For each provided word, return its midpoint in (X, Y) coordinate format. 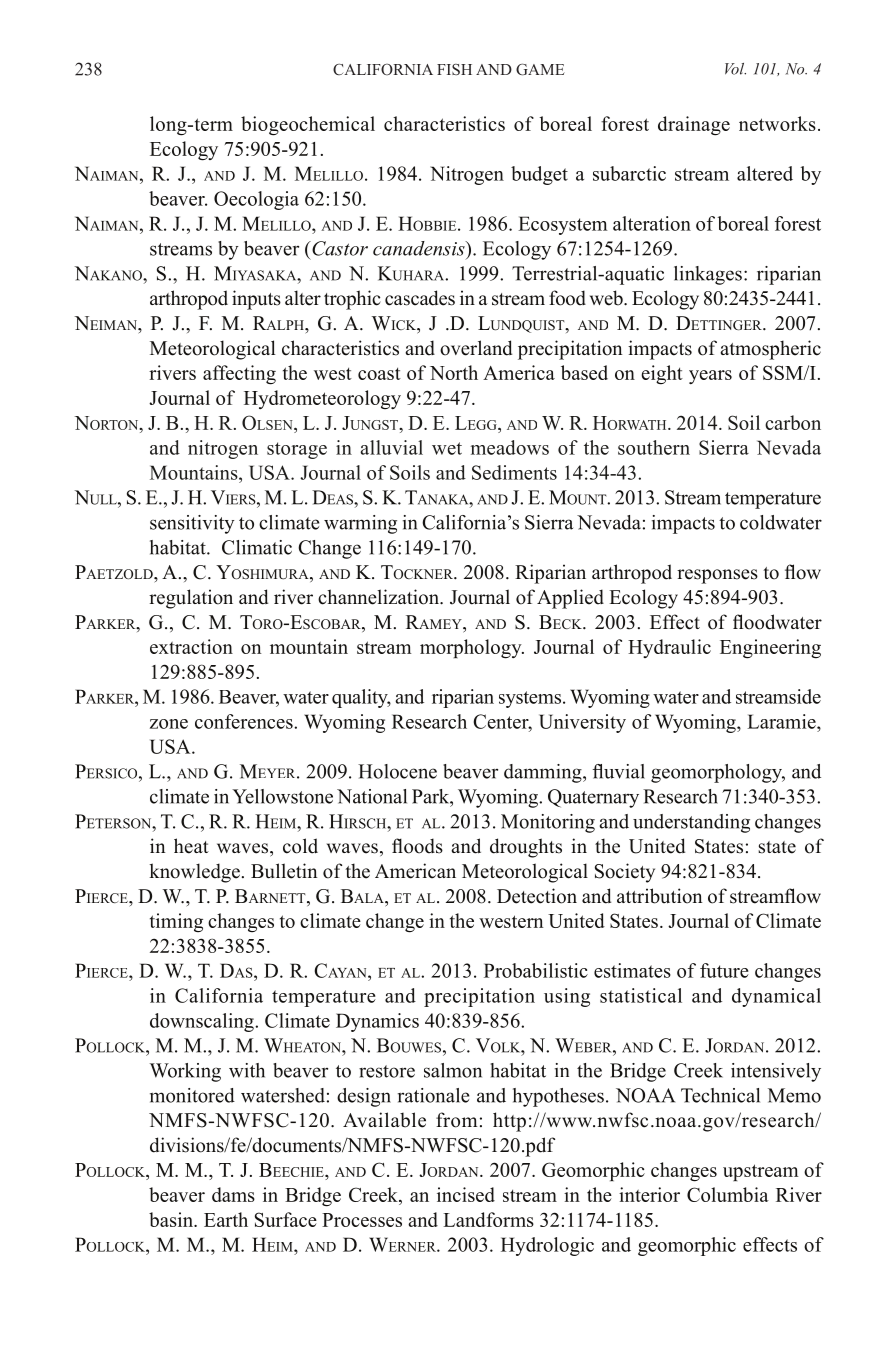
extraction (191, 646)
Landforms (488, 1219)
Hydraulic (669, 648)
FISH (454, 69)
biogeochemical (308, 126)
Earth (226, 1219)
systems (531, 699)
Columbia (728, 1194)
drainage (694, 126)
